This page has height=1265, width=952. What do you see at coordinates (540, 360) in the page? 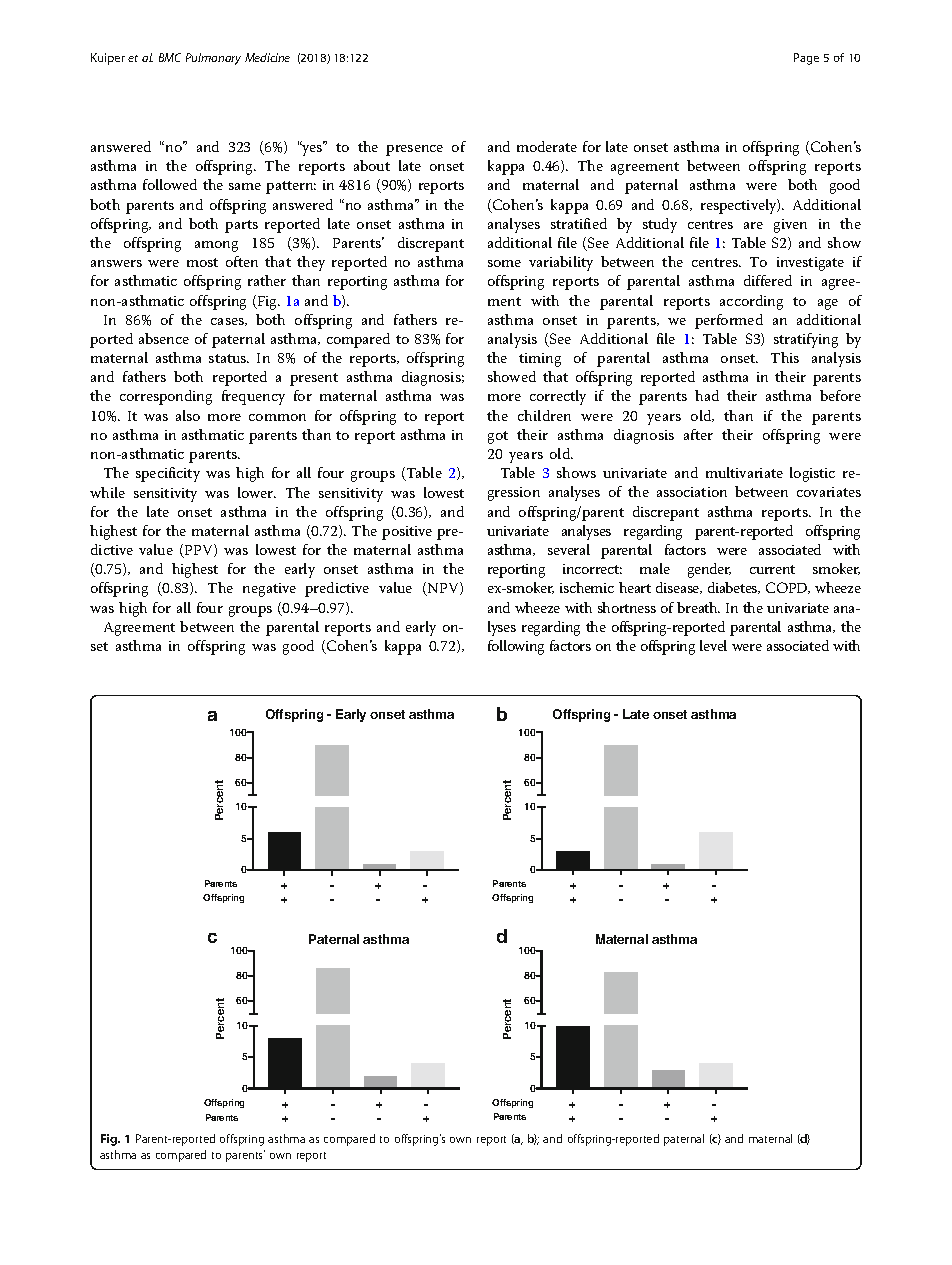
I see `timing` at bounding box center [540, 360].
